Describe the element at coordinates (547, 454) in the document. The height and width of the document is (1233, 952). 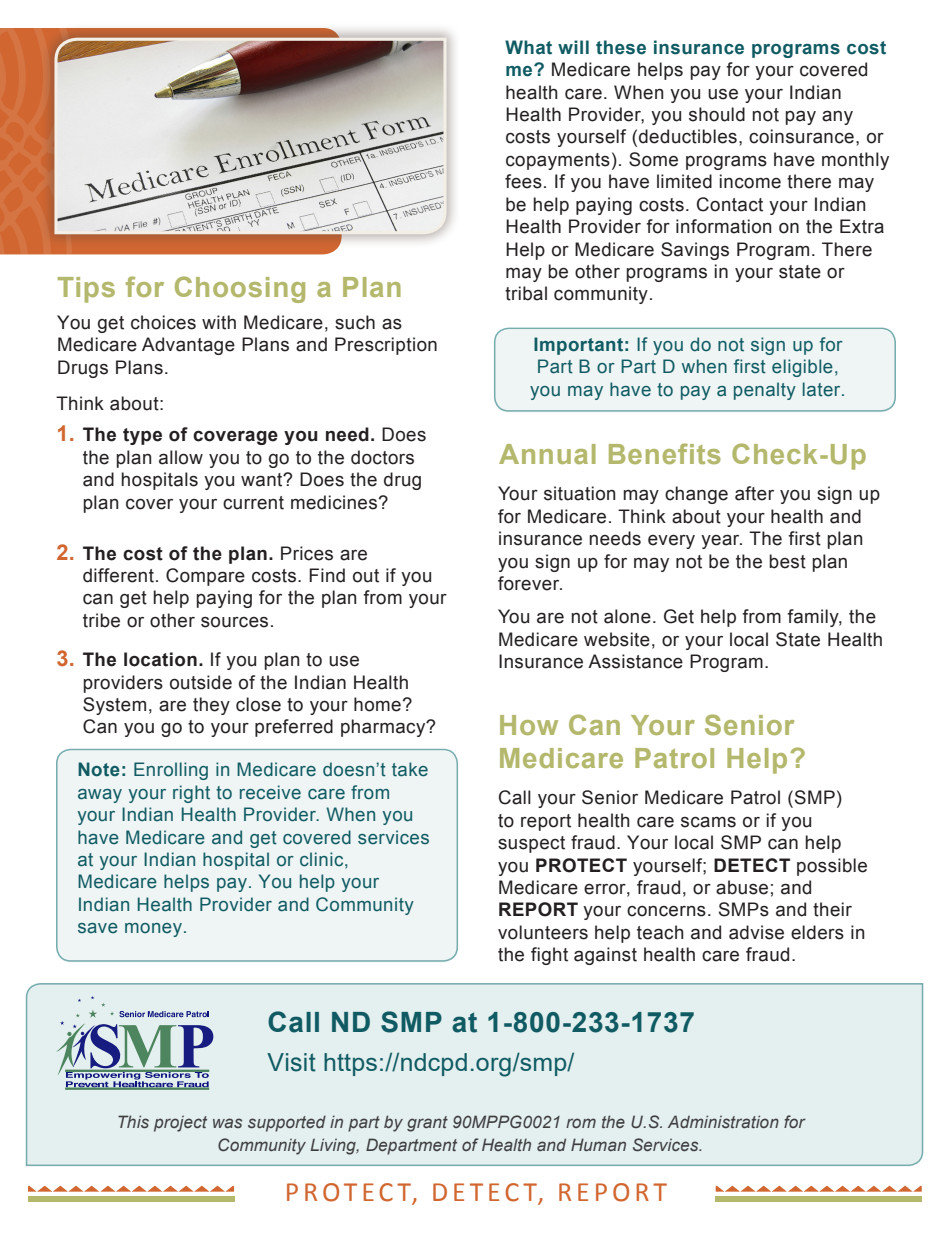
I see `Annual` at that location.
